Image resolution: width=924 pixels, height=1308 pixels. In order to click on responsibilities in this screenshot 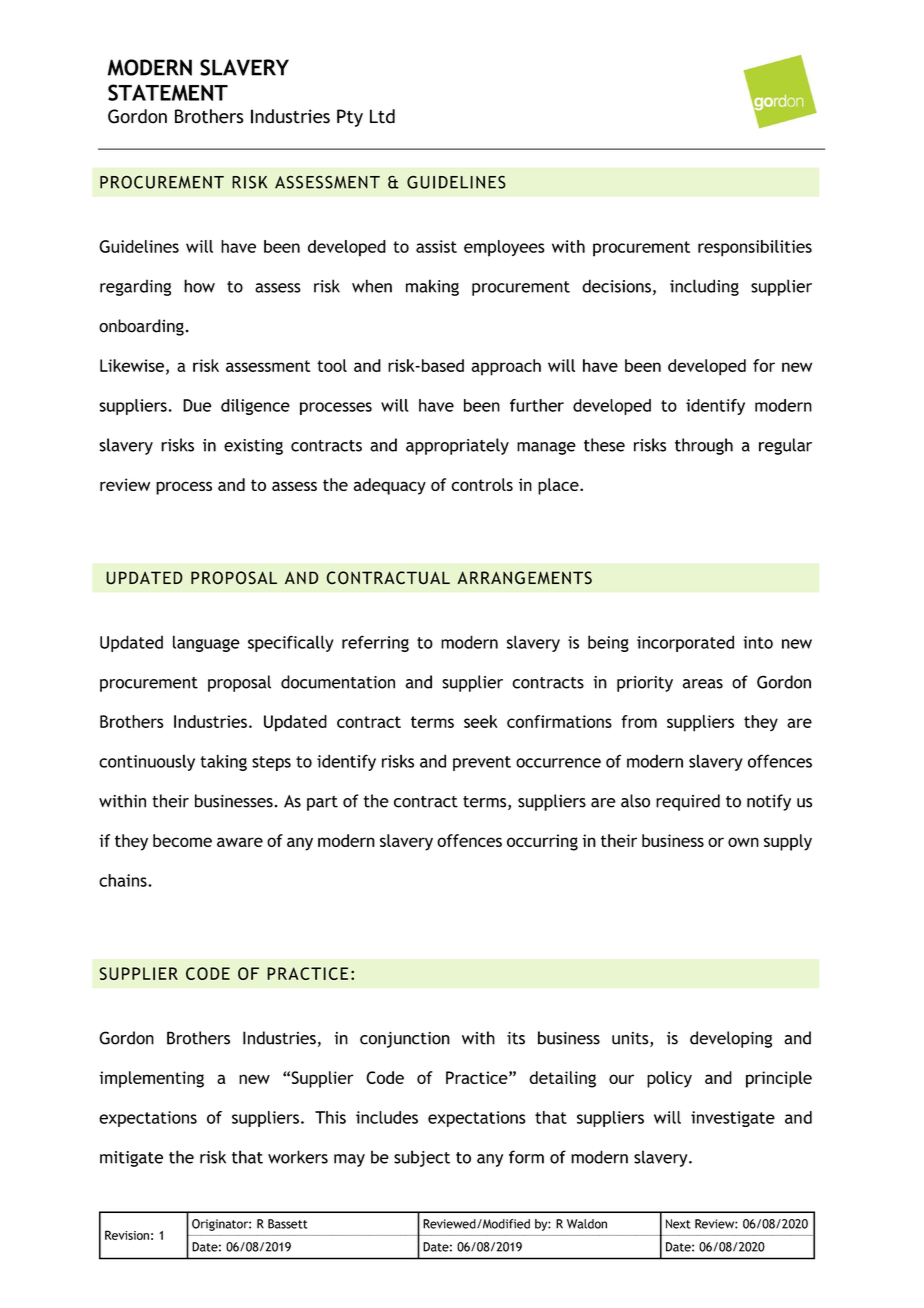, I will do `click(755, 248)`.
